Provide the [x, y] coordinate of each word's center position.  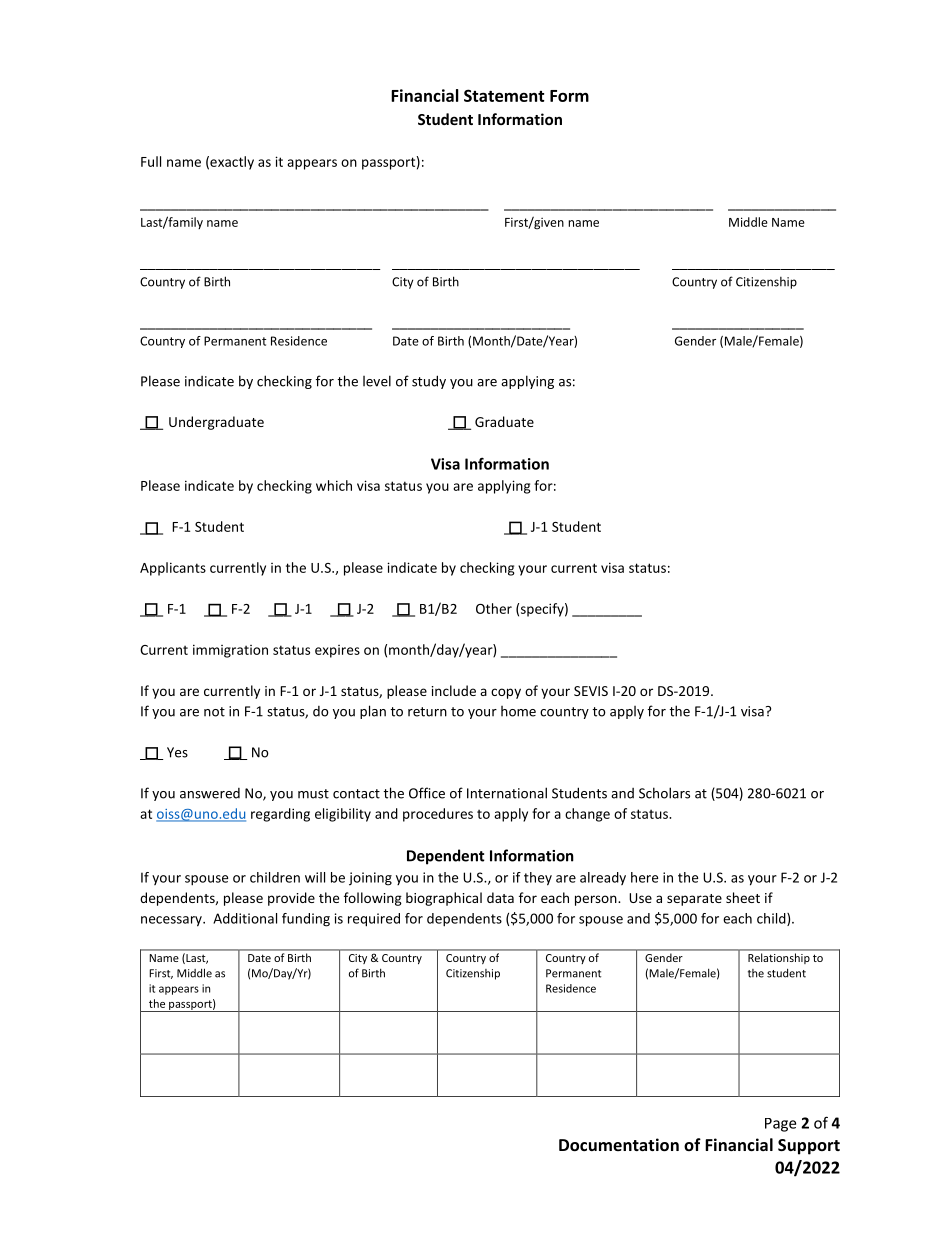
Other [494, 608]
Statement [504, 95]
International [507, 793]
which [334, 485]
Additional [245, 918]
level [377, 381]
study [429, 382]
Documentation [619, 1144]
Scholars [664, 793]
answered [210, 793]
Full [151, 161]
